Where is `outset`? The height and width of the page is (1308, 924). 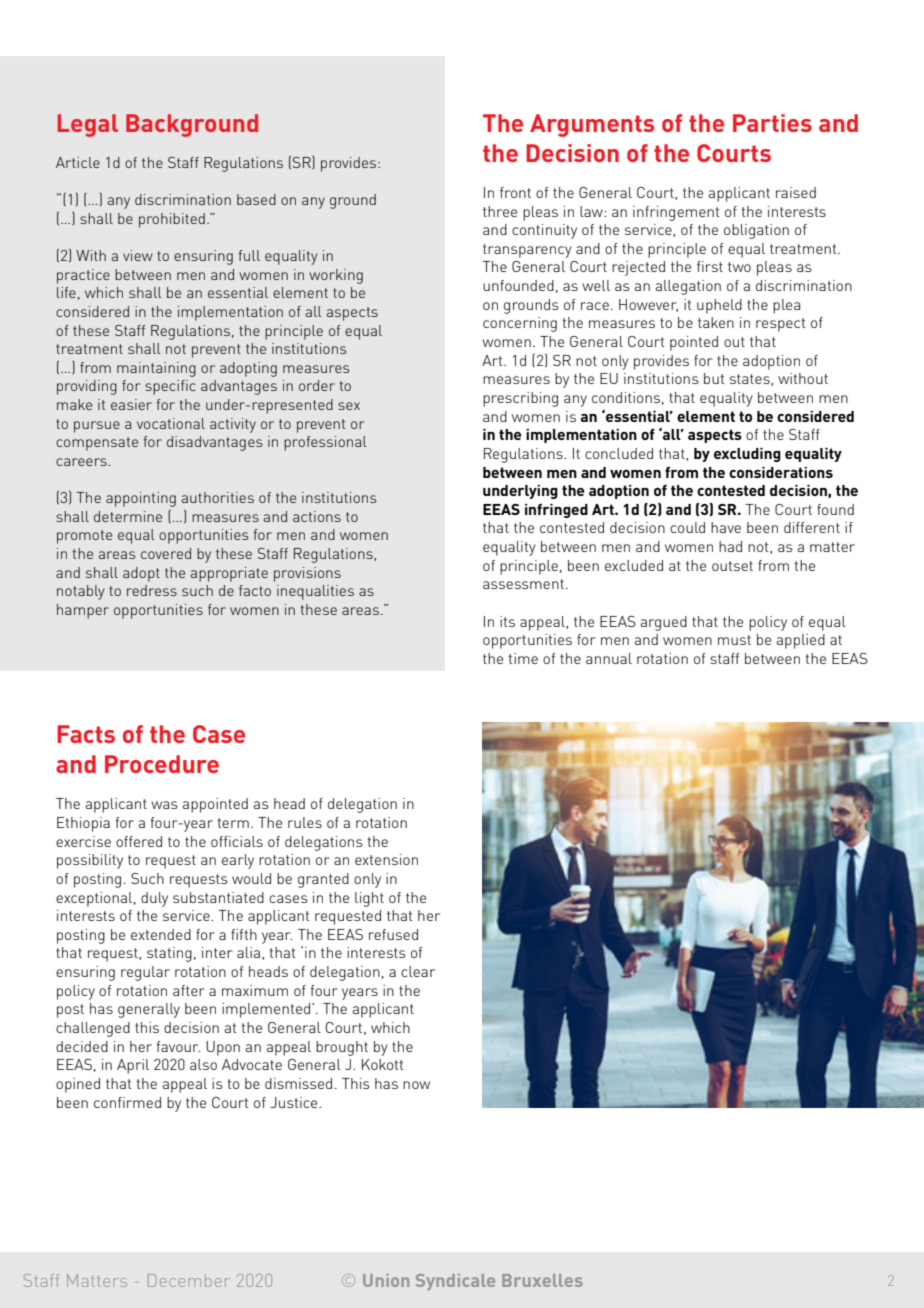 outset is located at coordinates (732, 566).
